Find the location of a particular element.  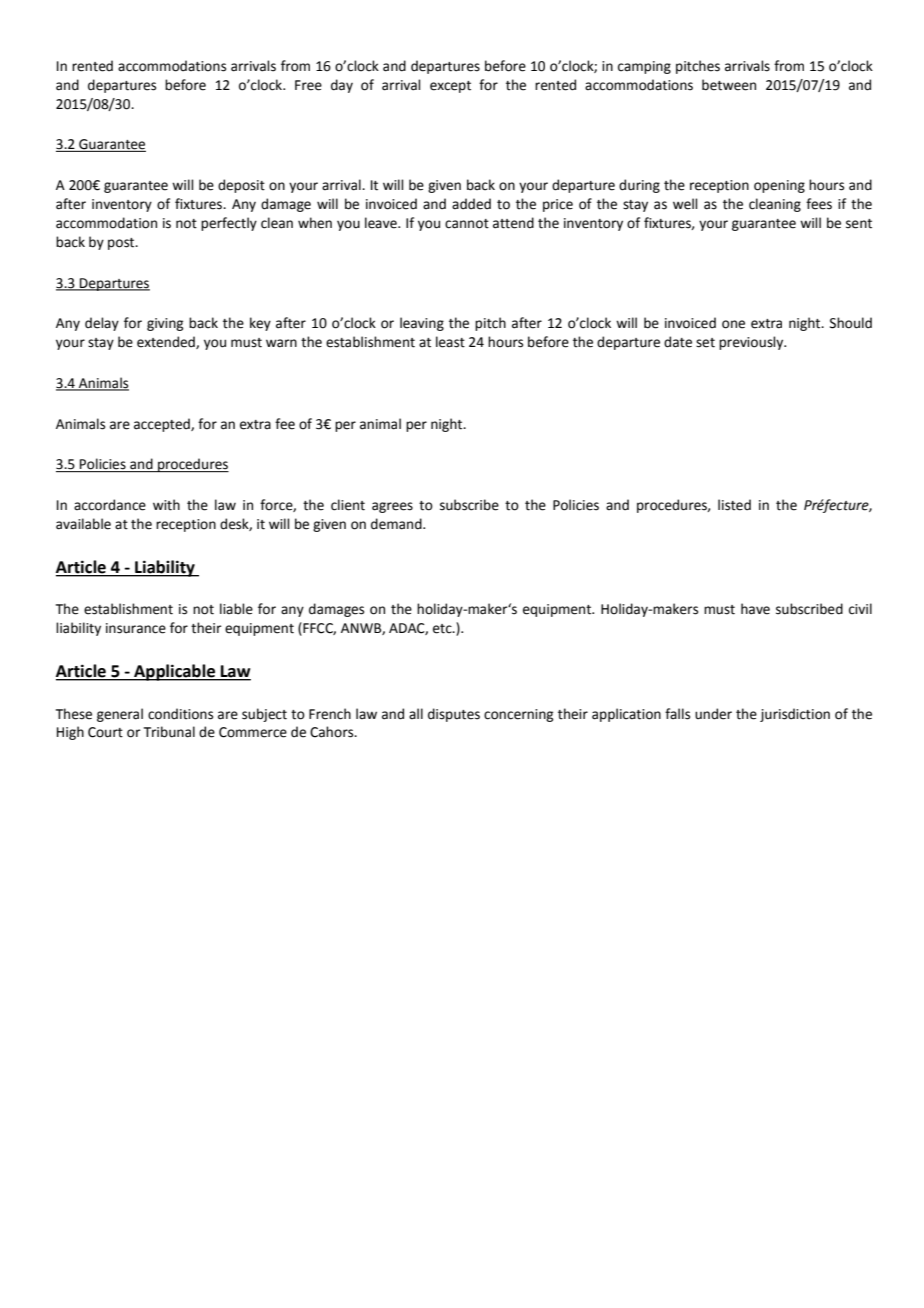

Free is located at coordinates (308, 85).
